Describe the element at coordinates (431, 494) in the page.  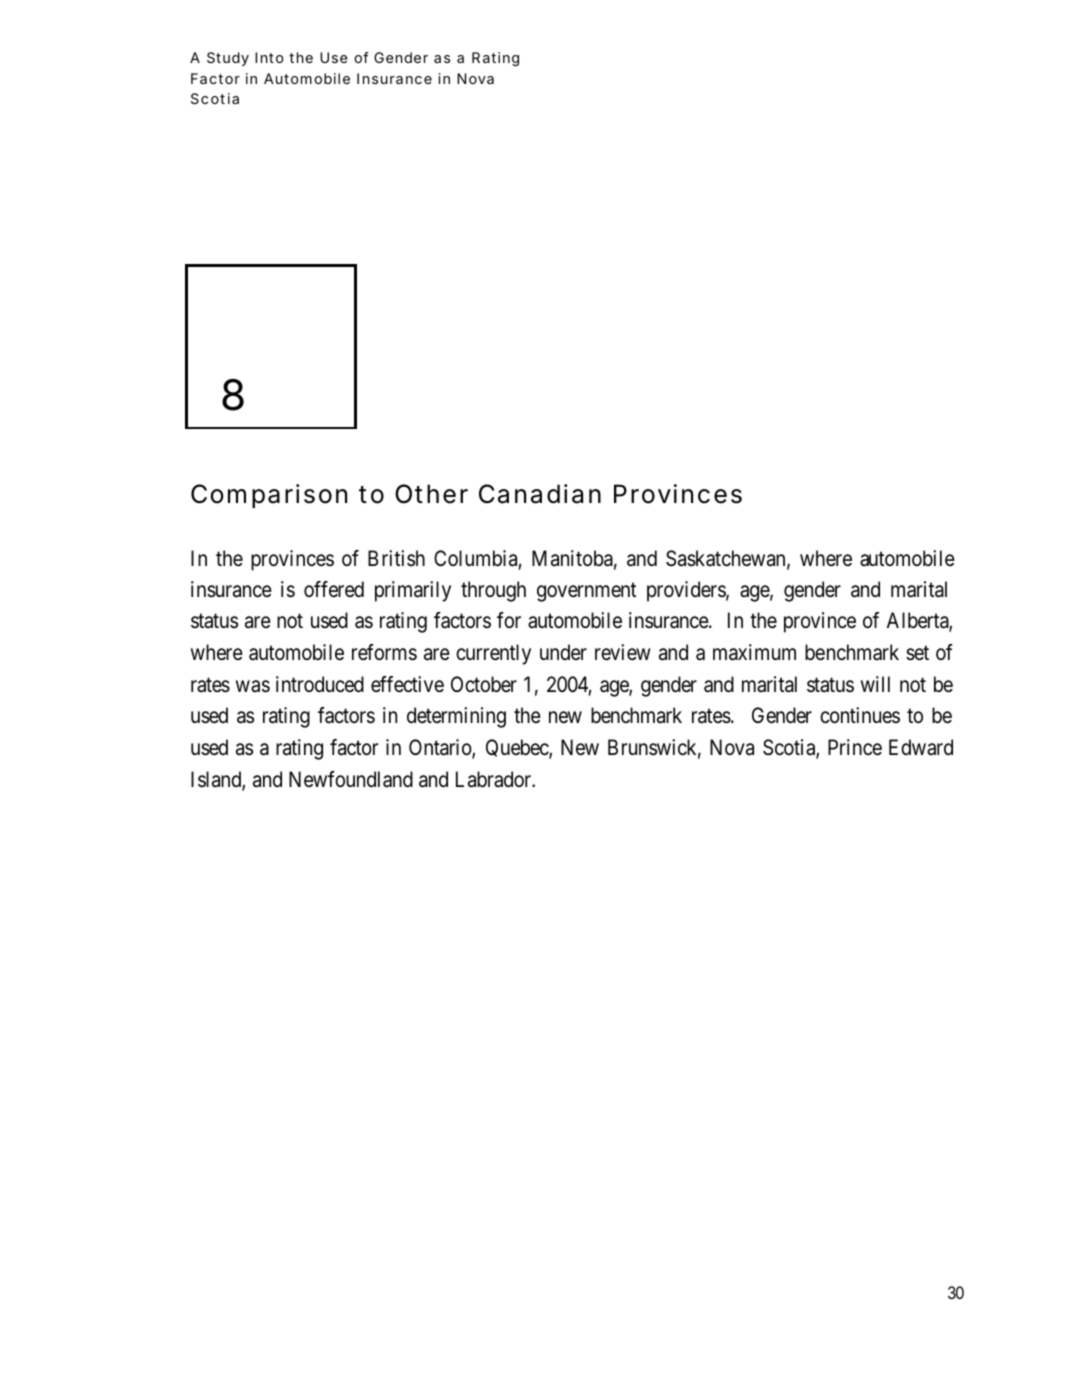
I see `Other` at that location.
